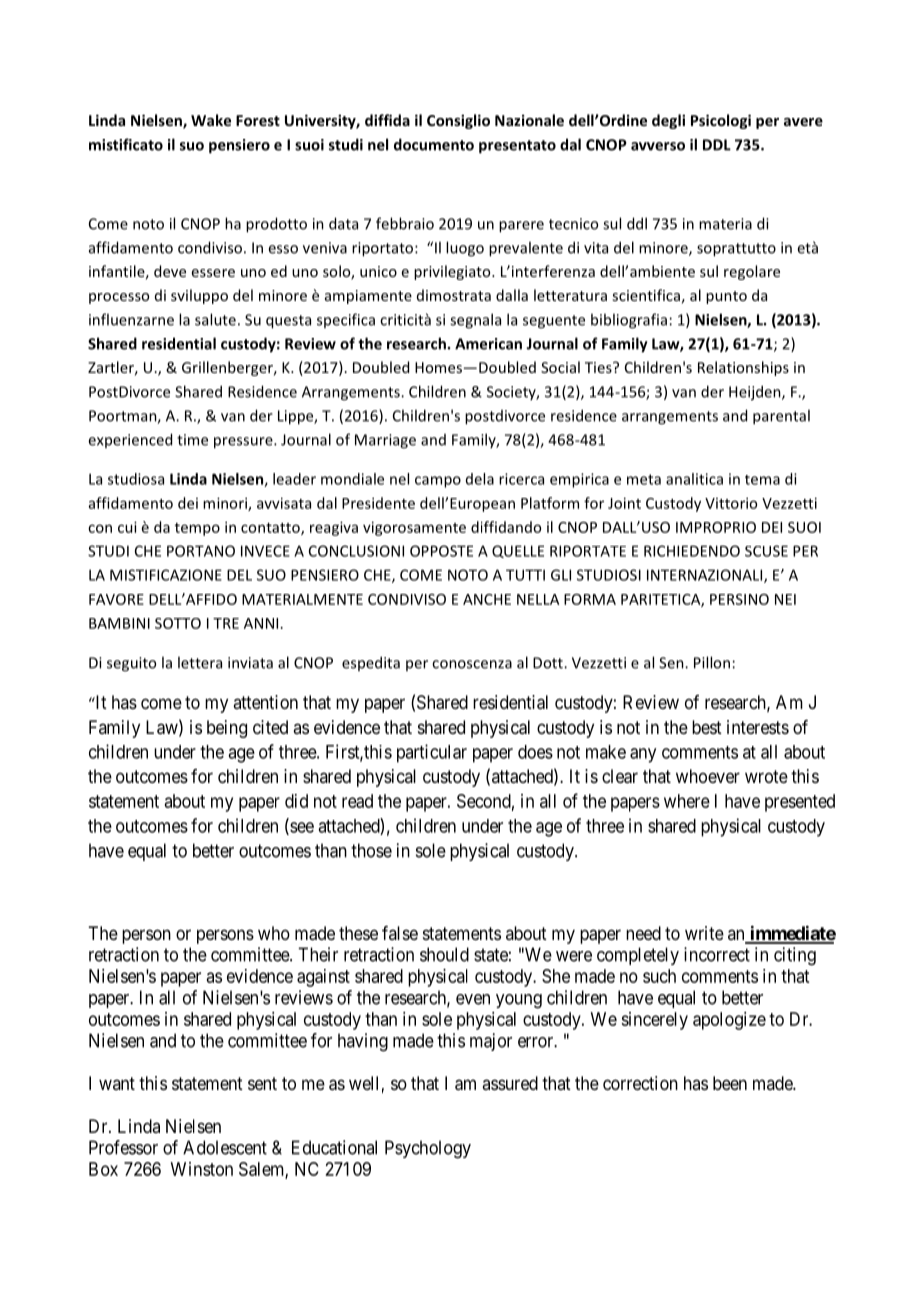 The height and width of the document is (1308, 924). What do you see at coordinates (668, 121) in the document?
I see `degli` at bounding box center [668, 121].
